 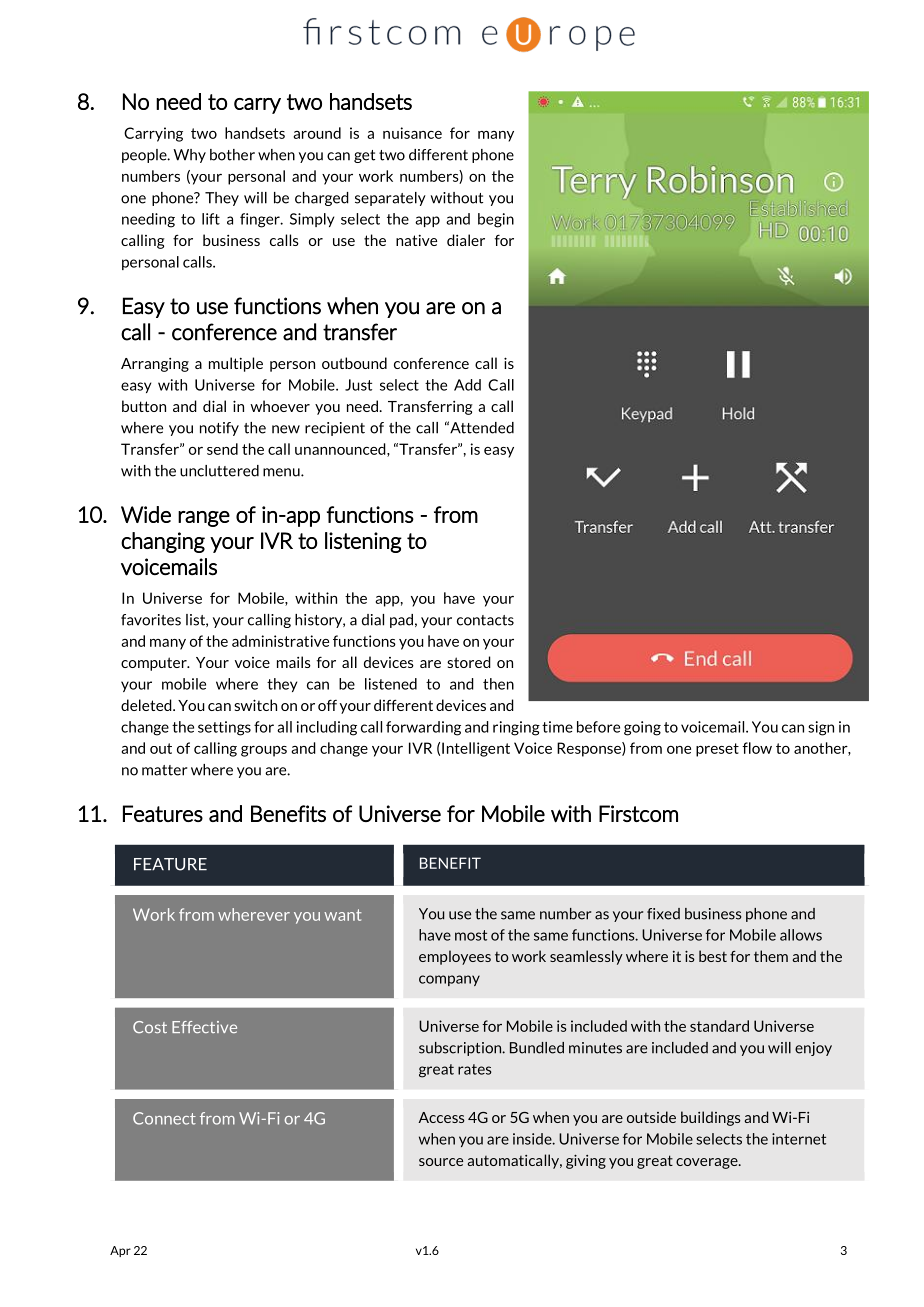 What do you see at coordinates (189, 156) in the screenshot?
I see `Why` at bounding box center [189, 156].
